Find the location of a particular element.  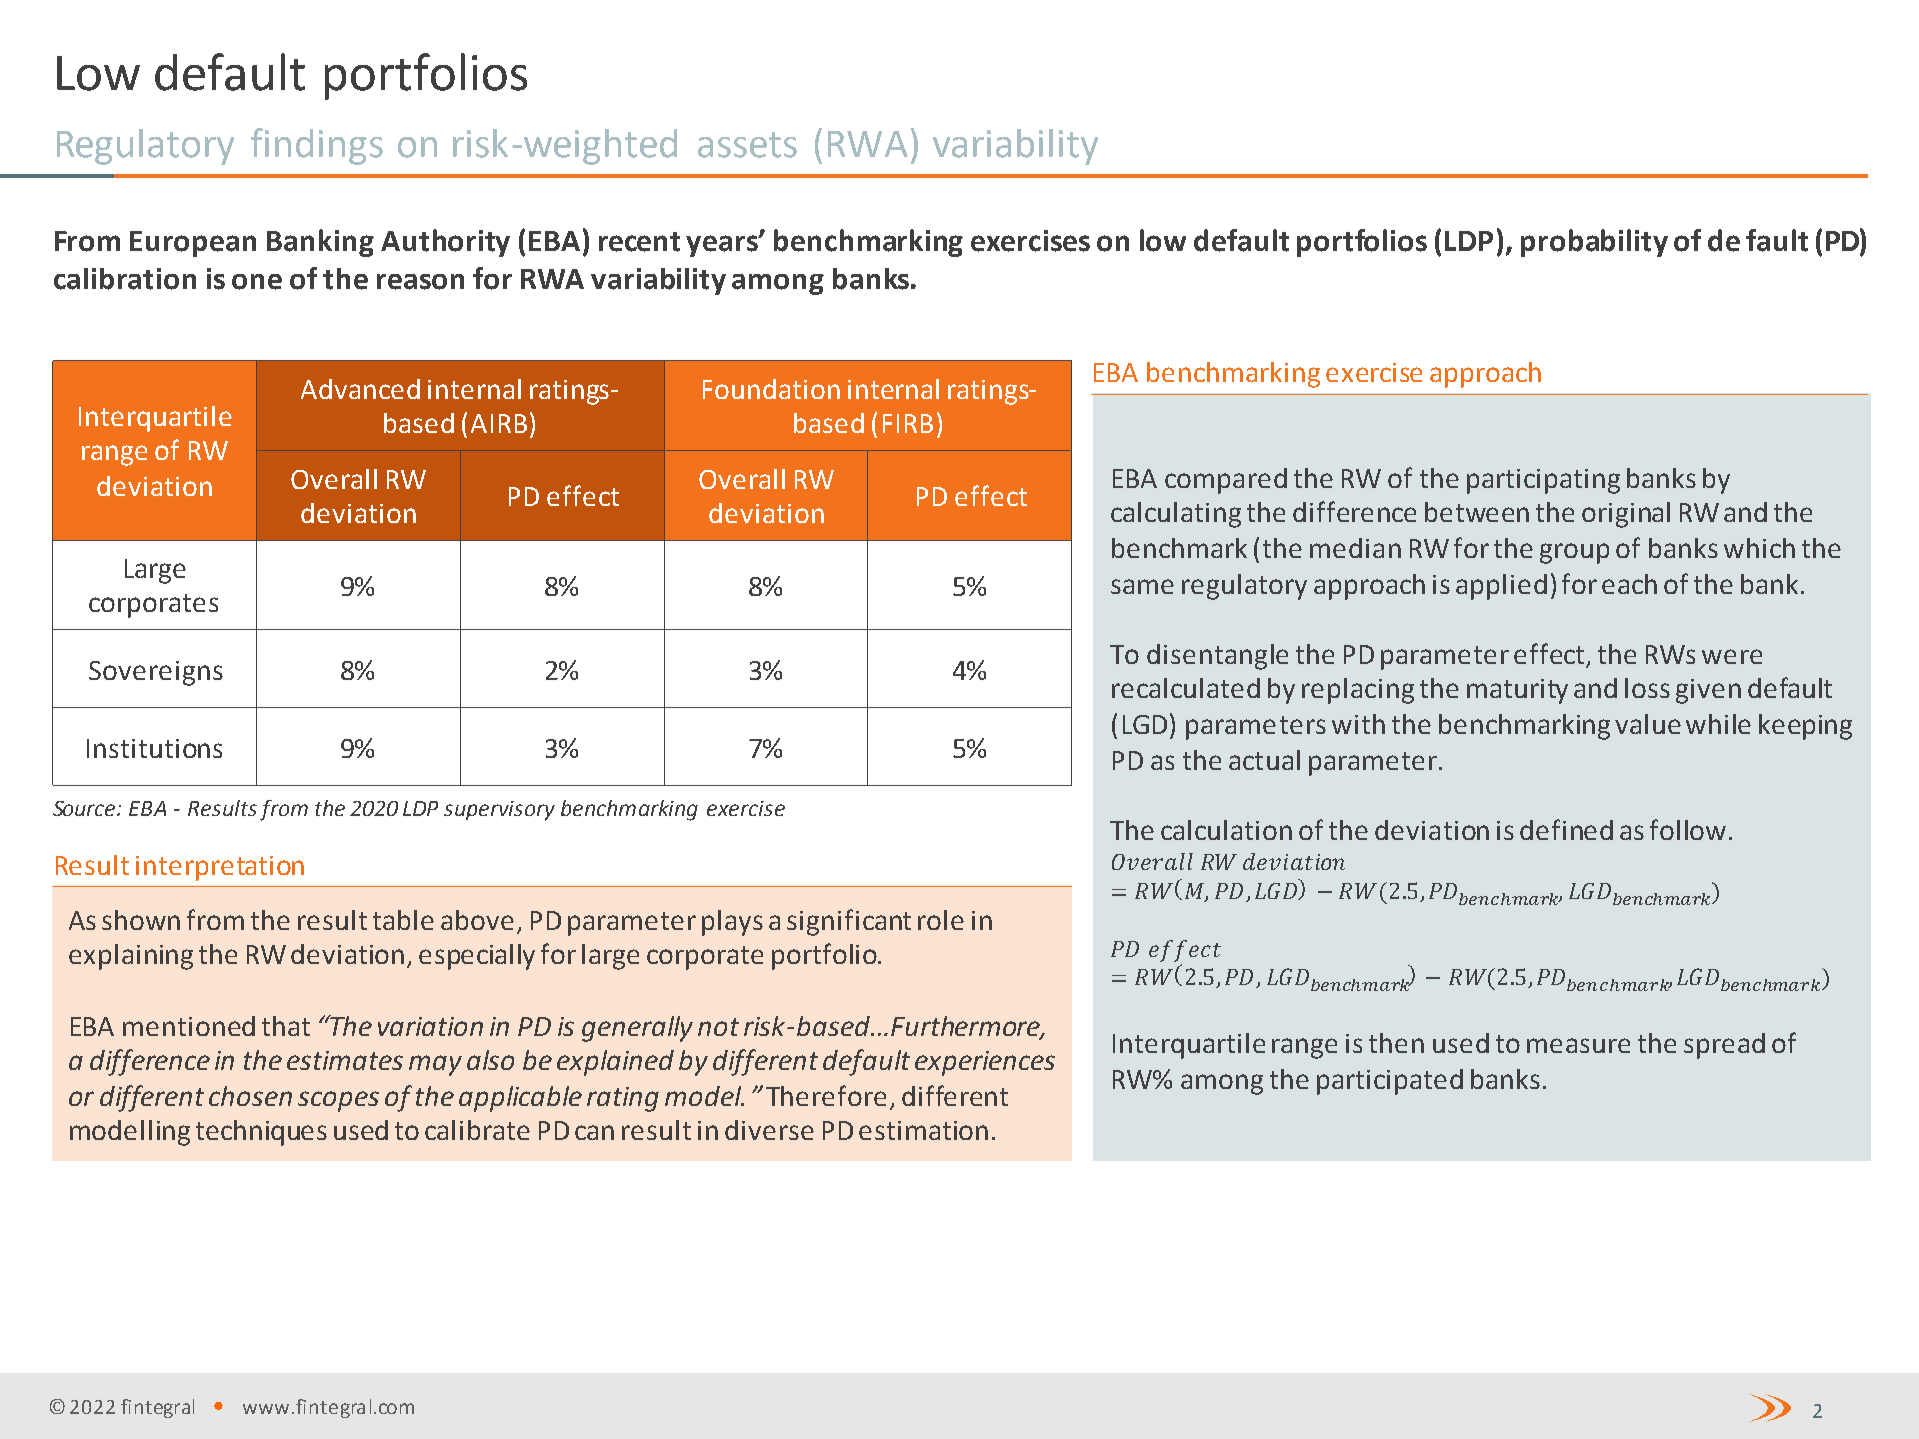

Sovereigns is located at coordinates (156, 673).
